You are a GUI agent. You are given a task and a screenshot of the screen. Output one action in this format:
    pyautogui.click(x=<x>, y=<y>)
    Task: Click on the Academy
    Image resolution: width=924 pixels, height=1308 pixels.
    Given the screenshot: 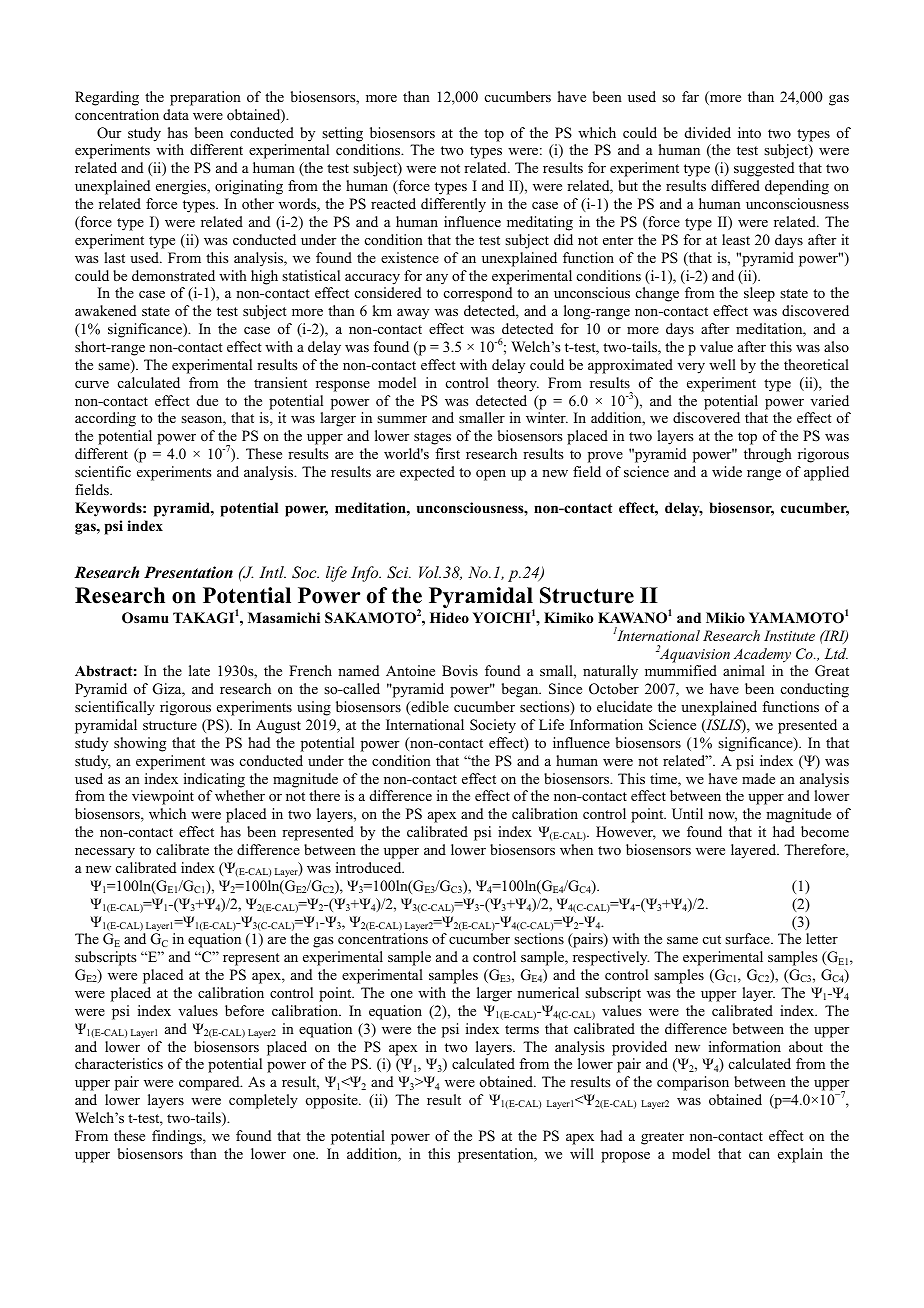 What is the action you would take?
    pyautogui.click(x=762, y=655)
